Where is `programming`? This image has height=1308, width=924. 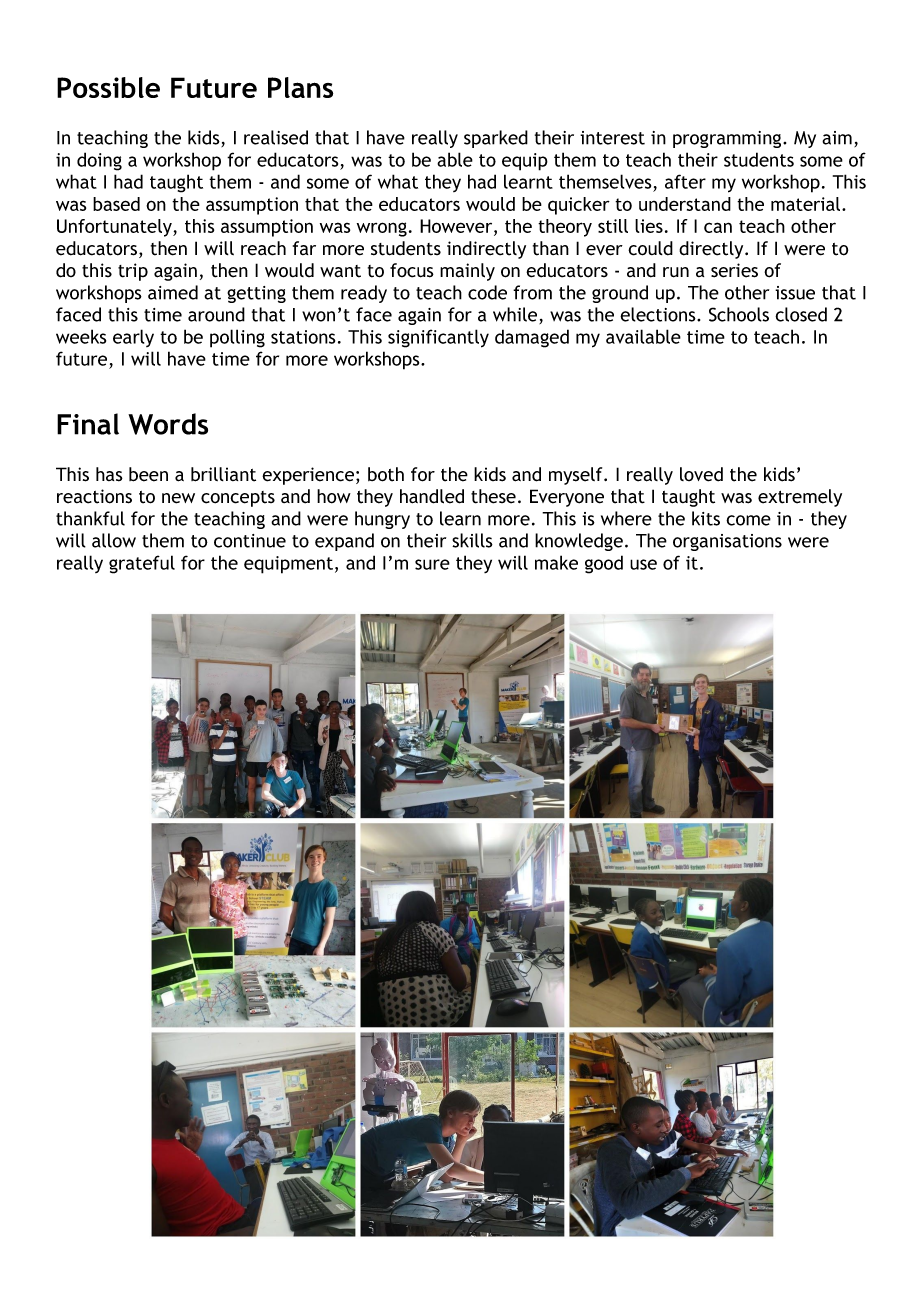
programming is located at coordinates (727, 139).
